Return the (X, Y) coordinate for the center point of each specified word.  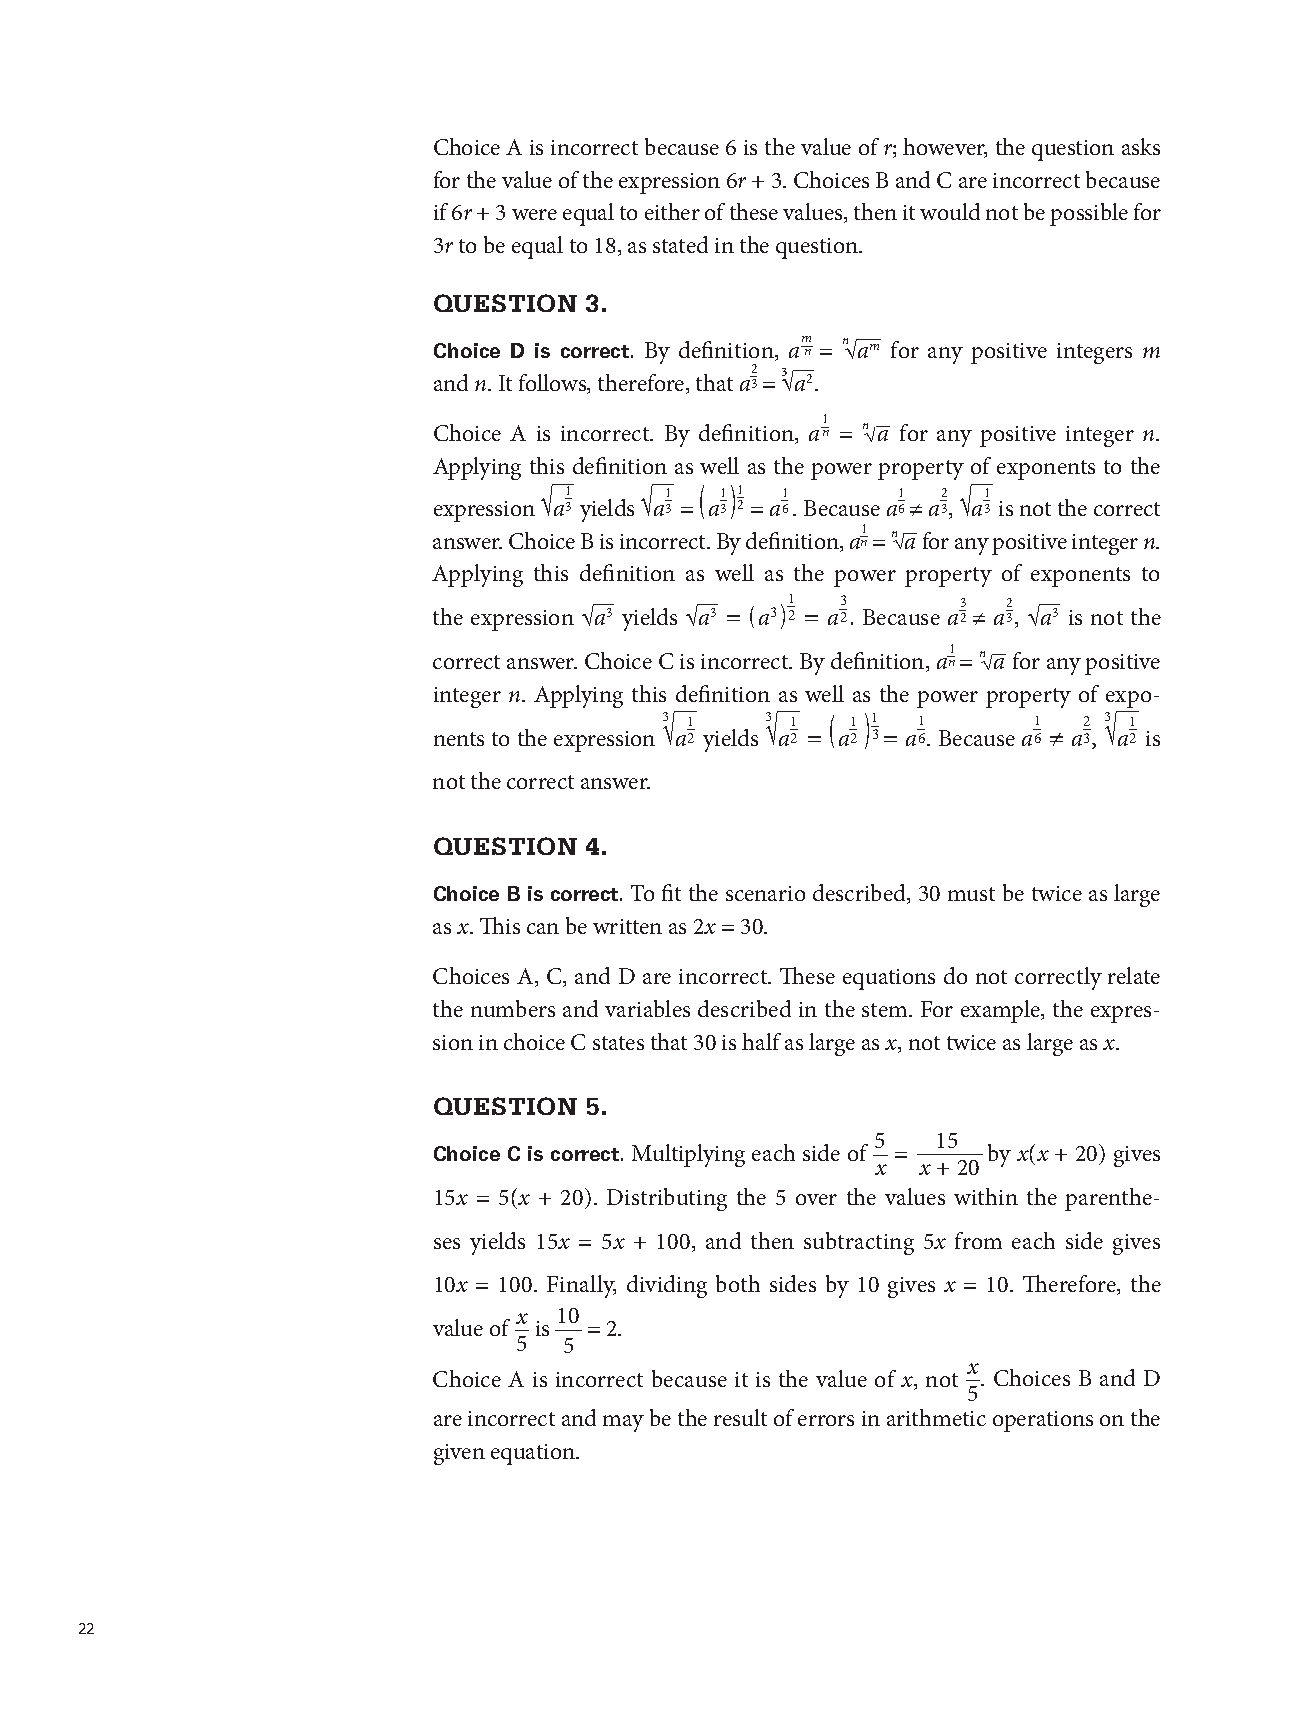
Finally (581, 1286)
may (623, 1423)
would (950, 211)
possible (1089, 214)
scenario (765, 893)
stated (680, 244)
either (672, 211)
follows (554, 384)
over (816, 1199)
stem (886, 1010)
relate (1134, 975)
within (986, 1196)
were (534, 214)
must (971, 894)
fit (671, 892)
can (543, 928)
